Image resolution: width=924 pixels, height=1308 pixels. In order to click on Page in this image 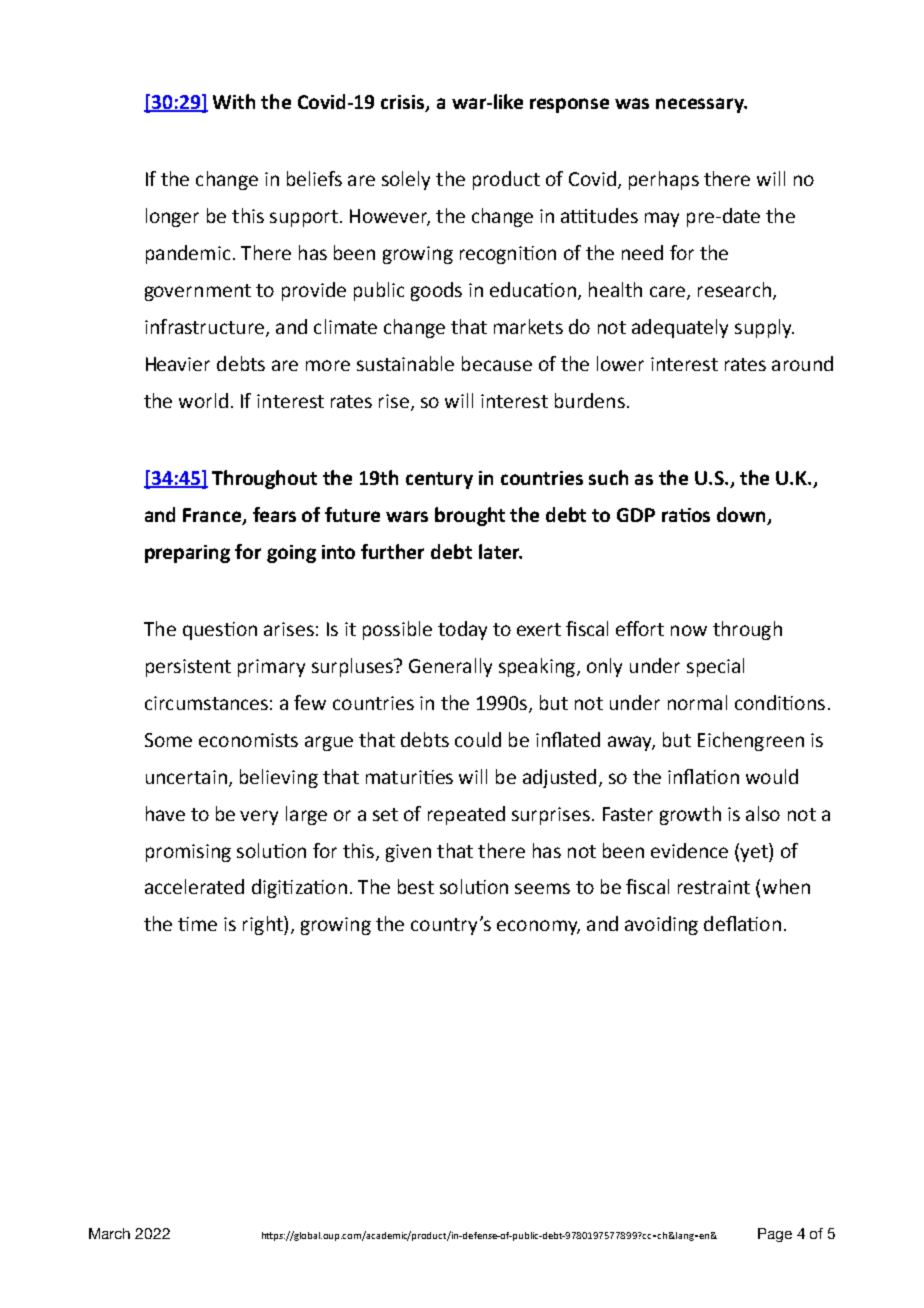, I will do `click(775, 1235)`.
